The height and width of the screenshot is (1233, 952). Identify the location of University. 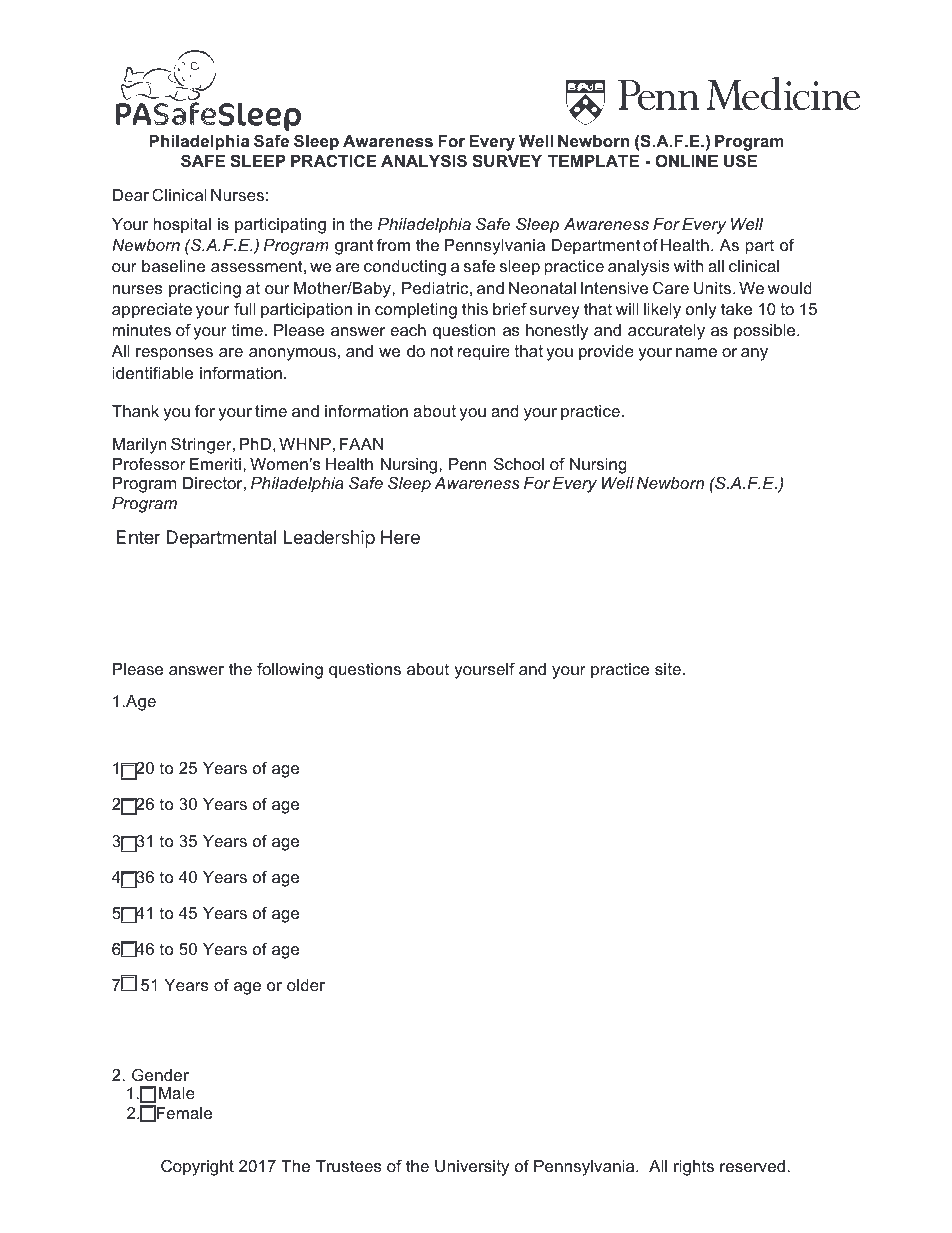
(472, 1168).
